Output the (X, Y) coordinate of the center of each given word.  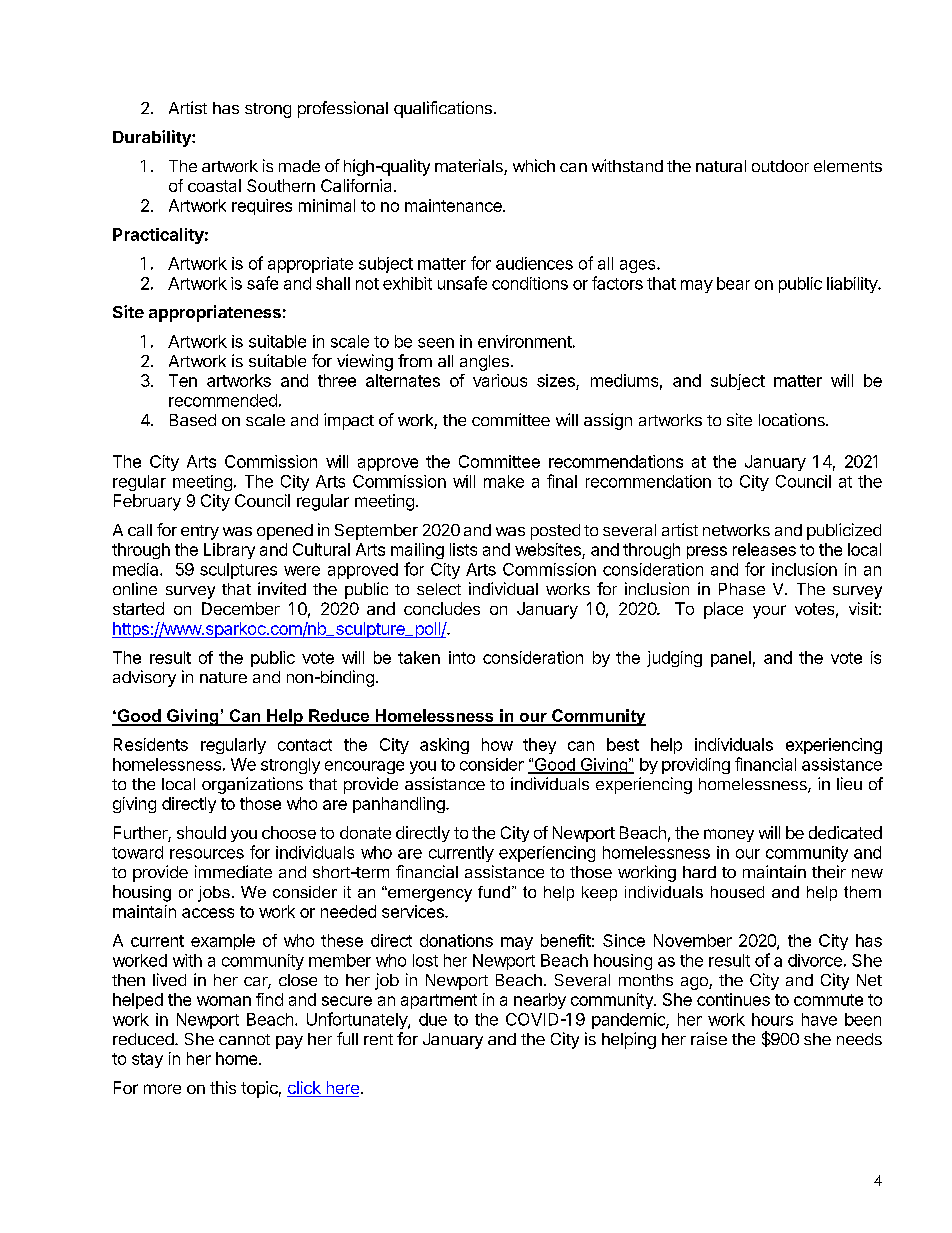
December (241, 608)
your (769, 612)
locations (793, 419)
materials (470, 167)
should (201, 832)
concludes (442, 608)
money (729, 835)
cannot (244, 1039)
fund (494, 892)
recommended (223, 400)
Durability (153, 138)
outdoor (780, 166)
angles (484, 363)
